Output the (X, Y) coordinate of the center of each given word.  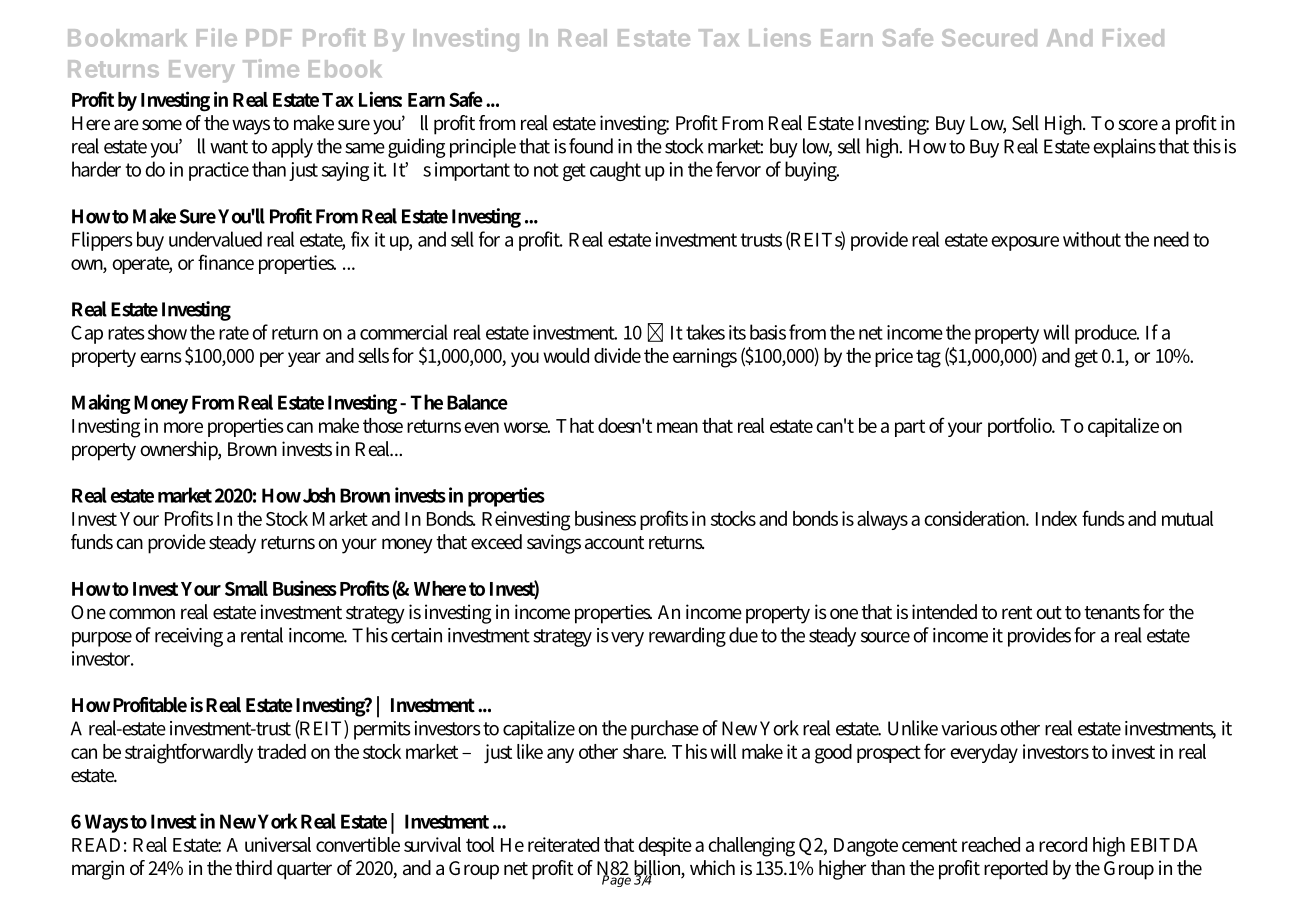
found (591, 146)
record (1063, 844)
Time (271, 68)
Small (246, 588)
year (304, 359)
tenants (1112, 612)
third (253, 867)
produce (1107, 334)
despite (665, 846)
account (614, 542)
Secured (989, 38)
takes (705, 332)
